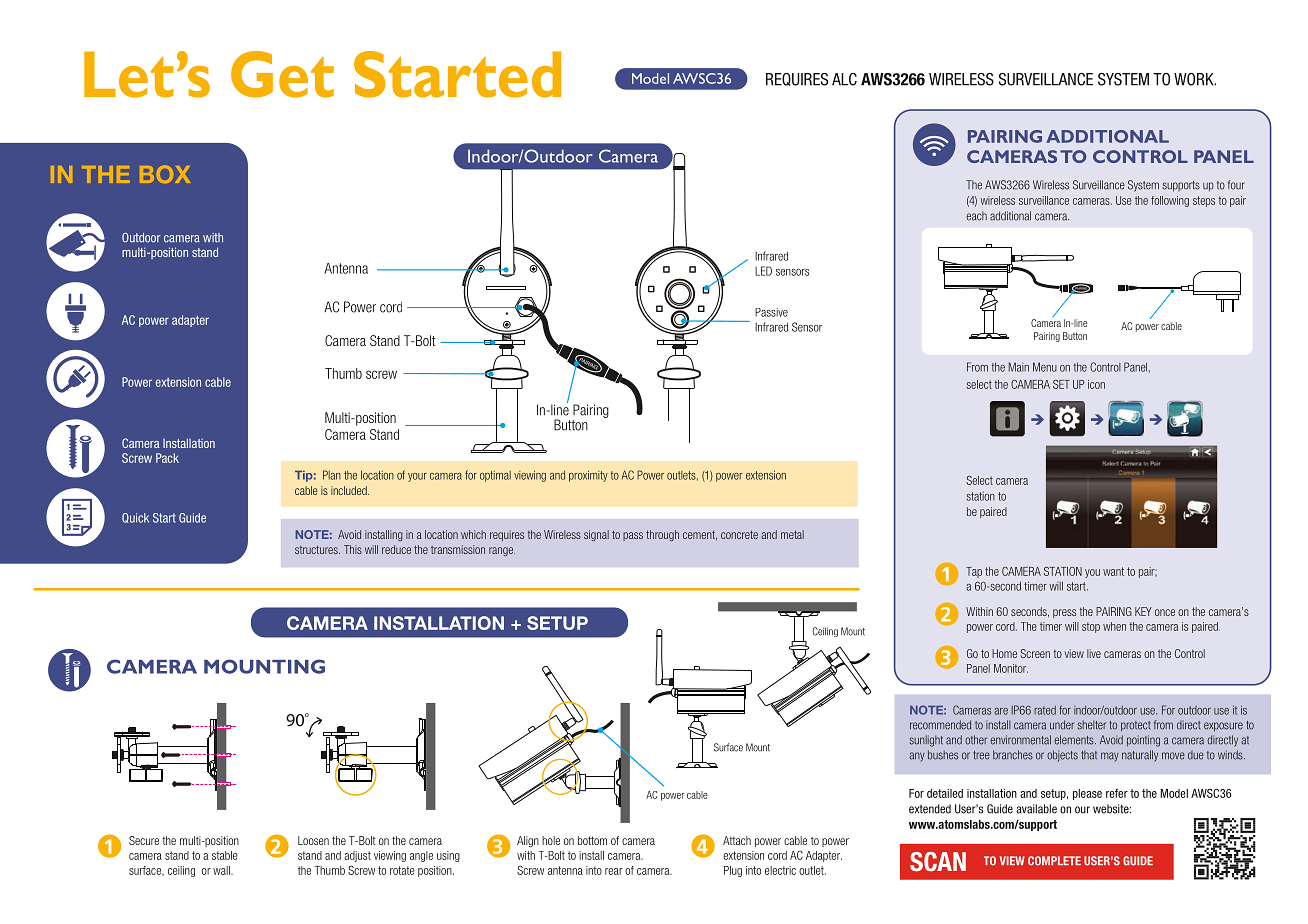 This image has width=1308, height=924. Describe the element at coordinates (332, 475) in the image. I see `Plan` at that location.
